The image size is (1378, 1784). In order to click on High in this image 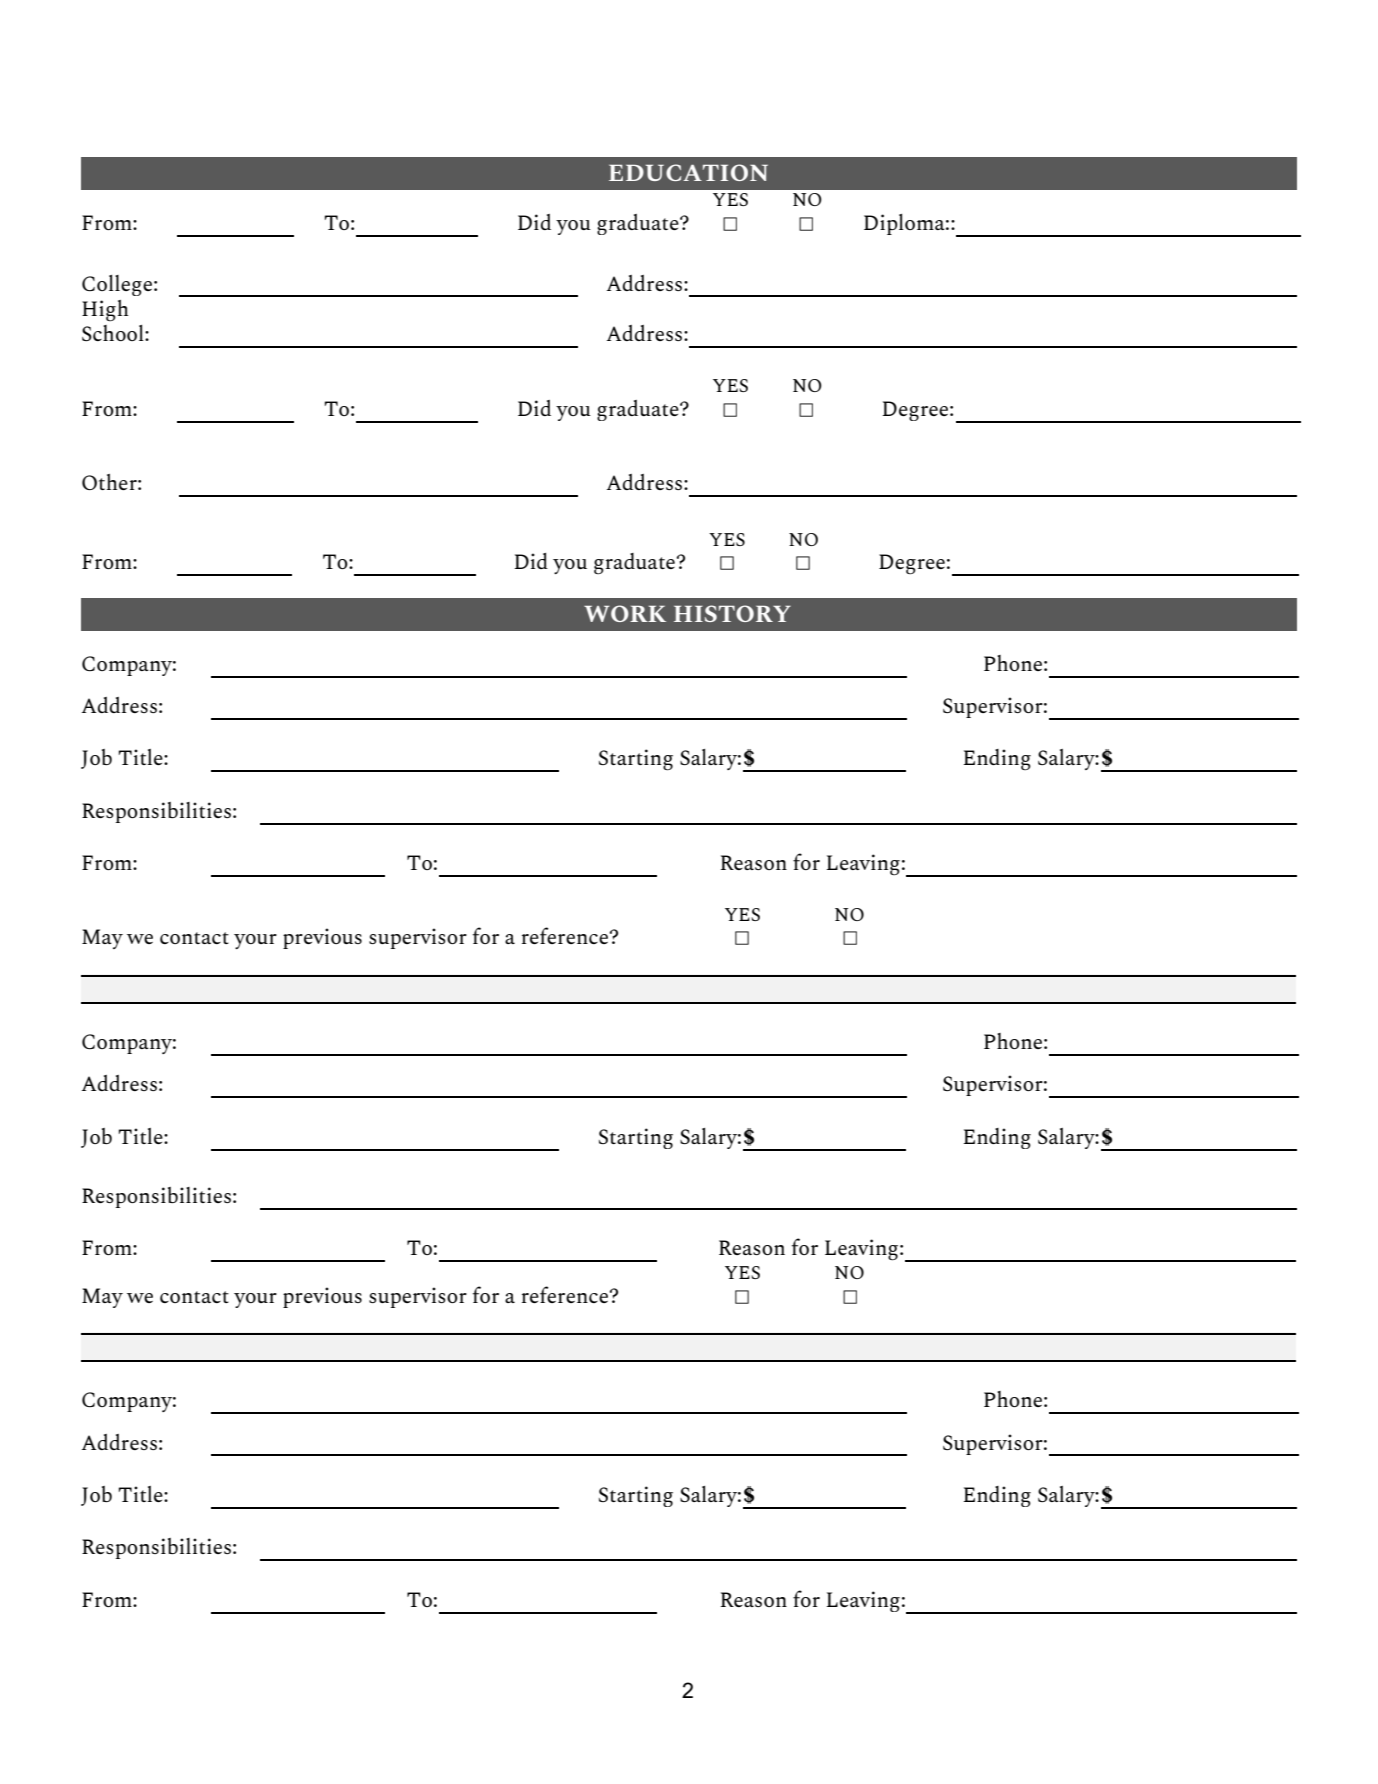, I will do `click(105, 310)`.
